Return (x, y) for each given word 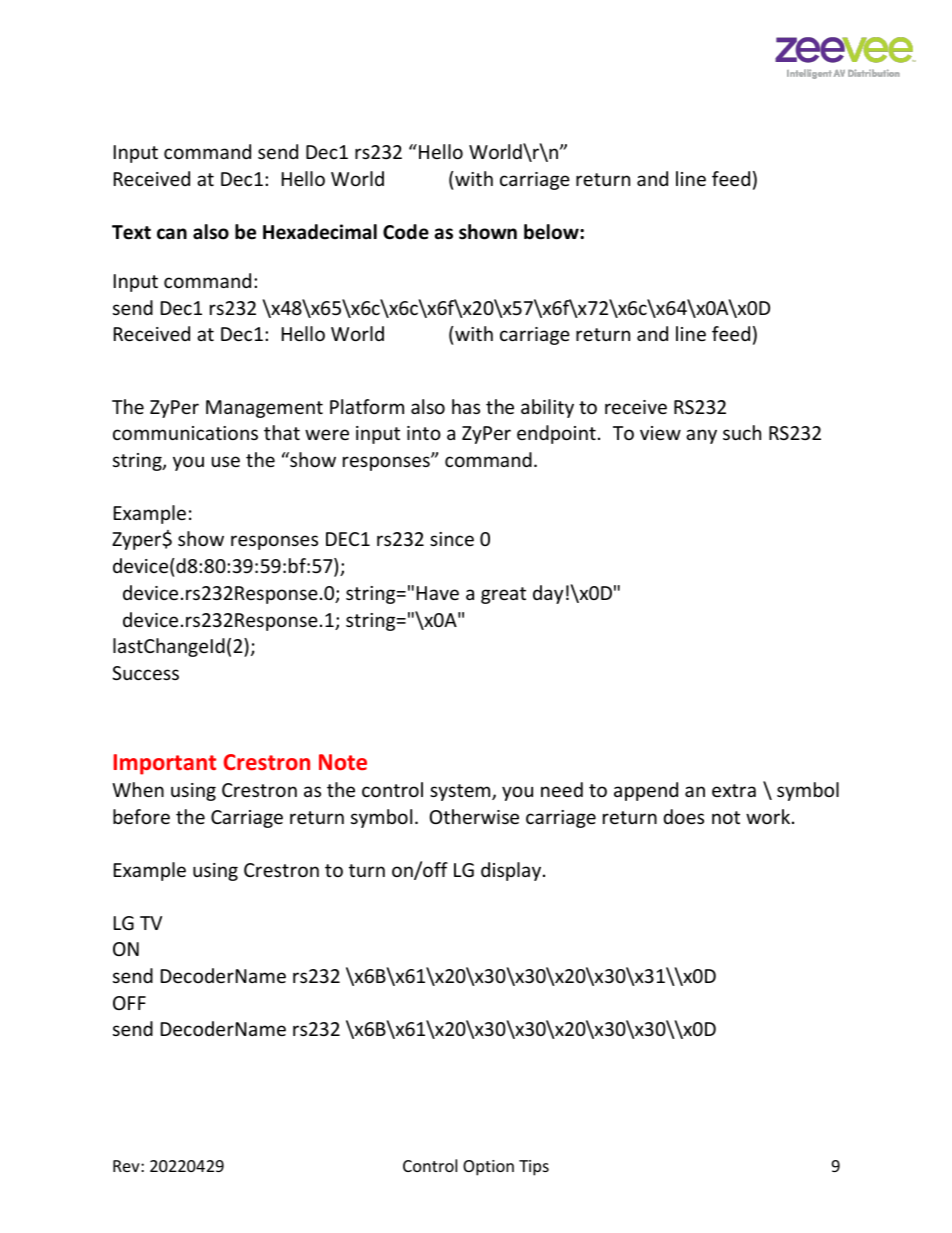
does (683, 816)
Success (145, 673)
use (226, 461)
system (461, 792)
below (552, 232)
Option (488, 1168)
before (141, 816)
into (424, 433)
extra (734, 790)
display (512, 871)
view (660, 433)
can (172, 234)
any (701, 436)
